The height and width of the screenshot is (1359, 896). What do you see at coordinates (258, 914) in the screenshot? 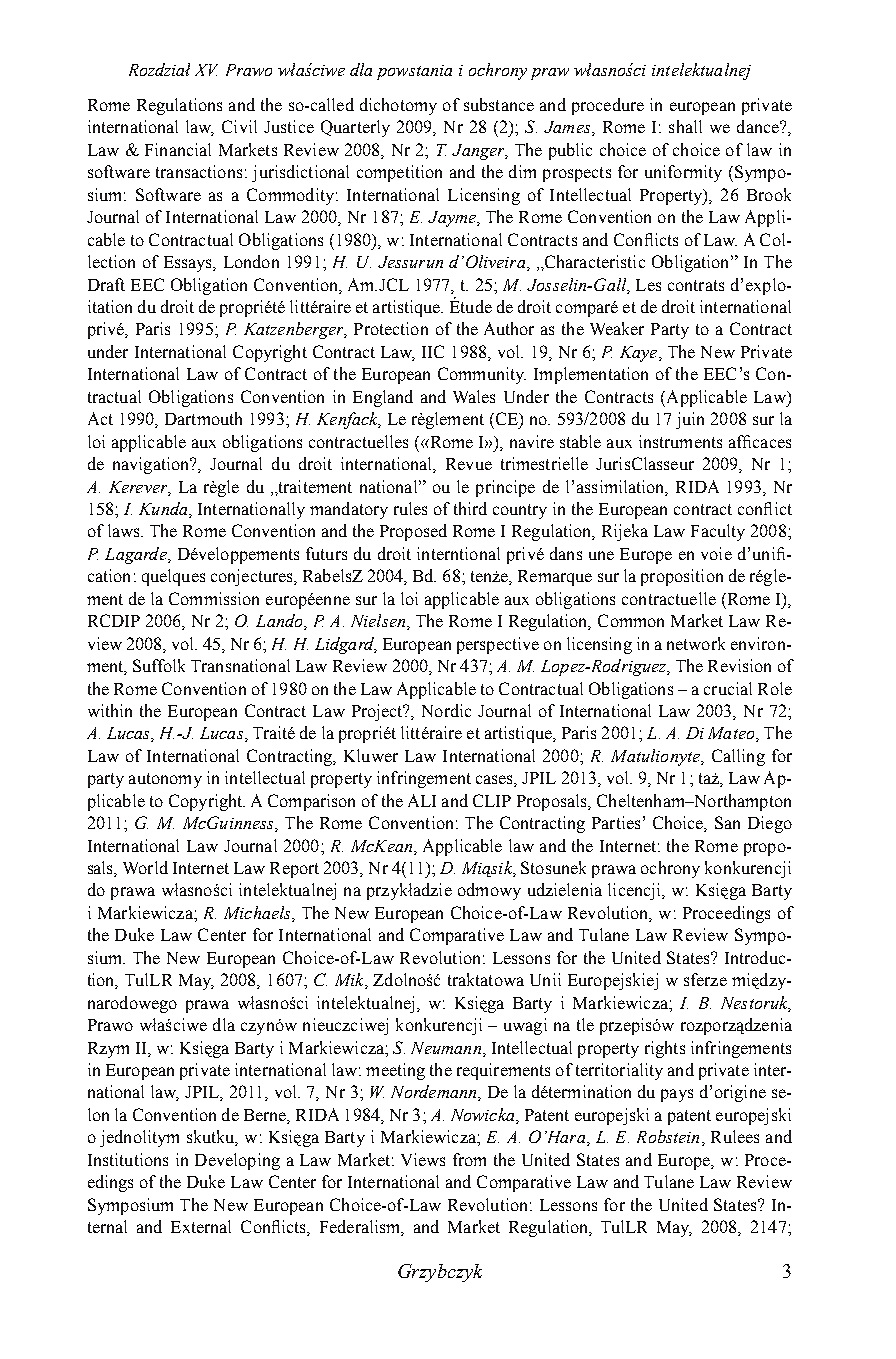
I see `Michaels` at bounding box center [258, 914].
